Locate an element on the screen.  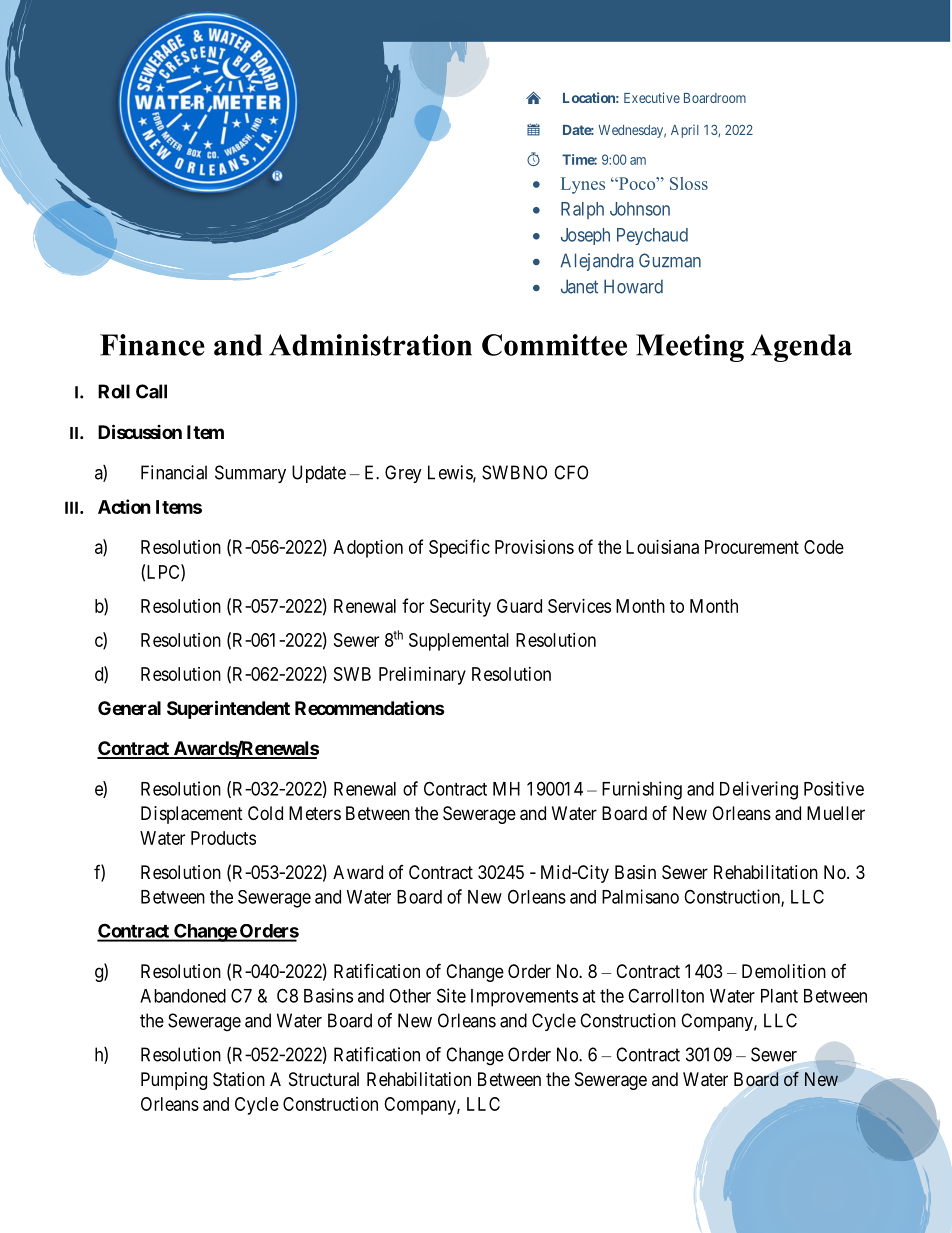
Delivering is located at coordinates (759, 790).
